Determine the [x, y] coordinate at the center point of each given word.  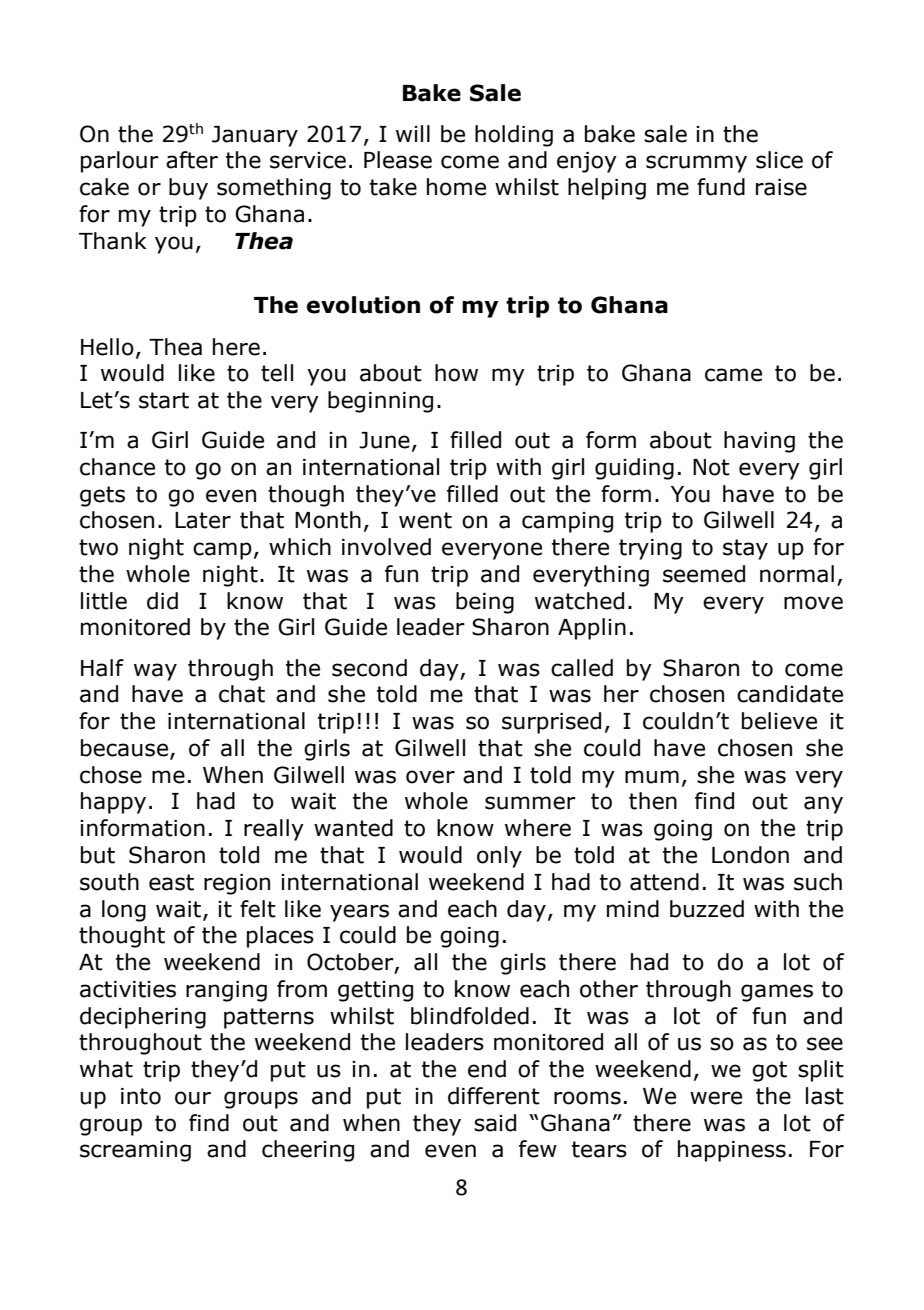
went [425, 520]
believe [779, 721]
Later [203, 520]
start [164, 400]
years [359, 913]
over [430, 777]
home [456, 187]
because [126, 749]
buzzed [707, 909]
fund [721, 187]
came [733, 375]
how [456, 373]
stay [745, 549]
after [192, 160]
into [141, 1096]
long [124, 911]
